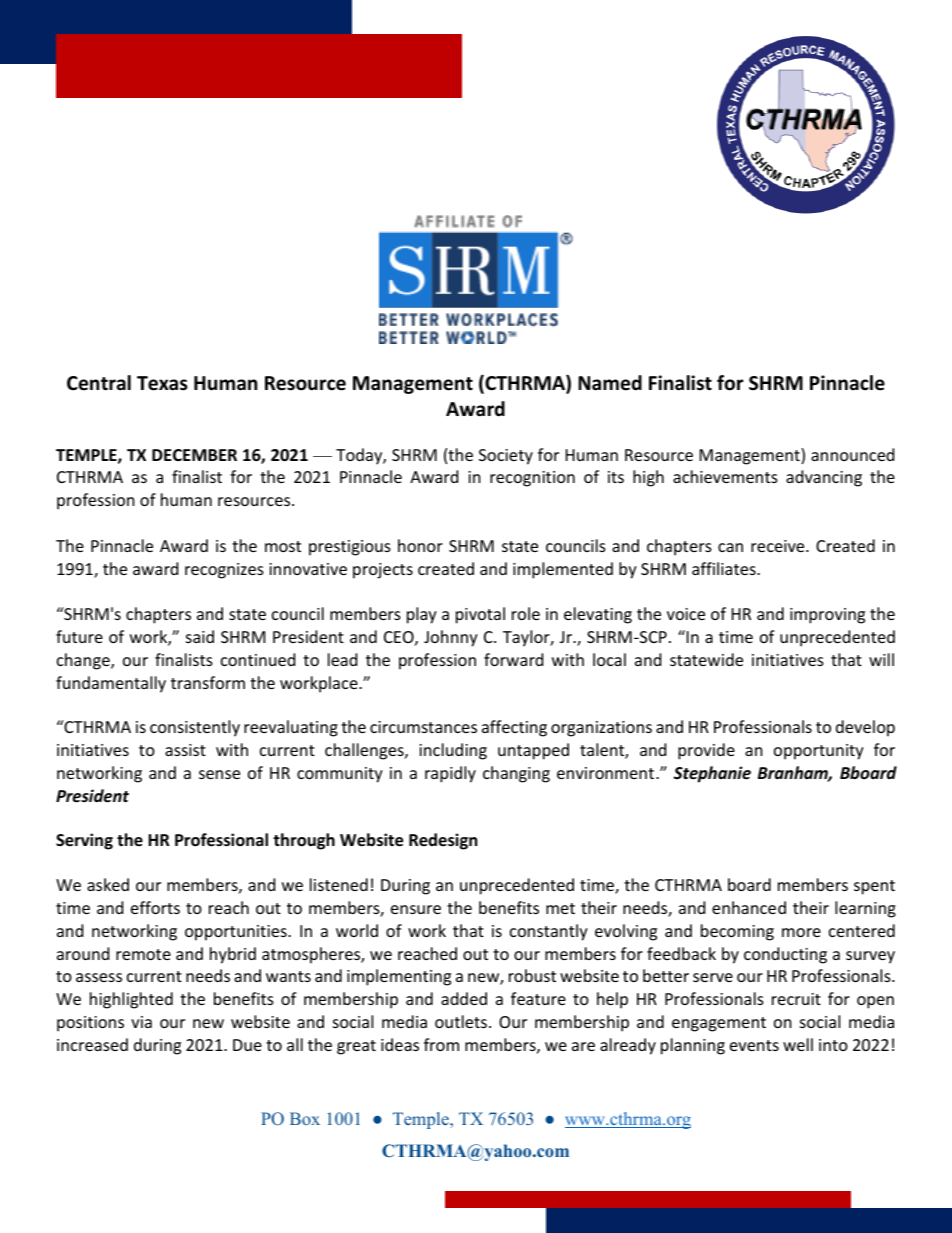  I want to click on enhanced, so click(749, 907).
